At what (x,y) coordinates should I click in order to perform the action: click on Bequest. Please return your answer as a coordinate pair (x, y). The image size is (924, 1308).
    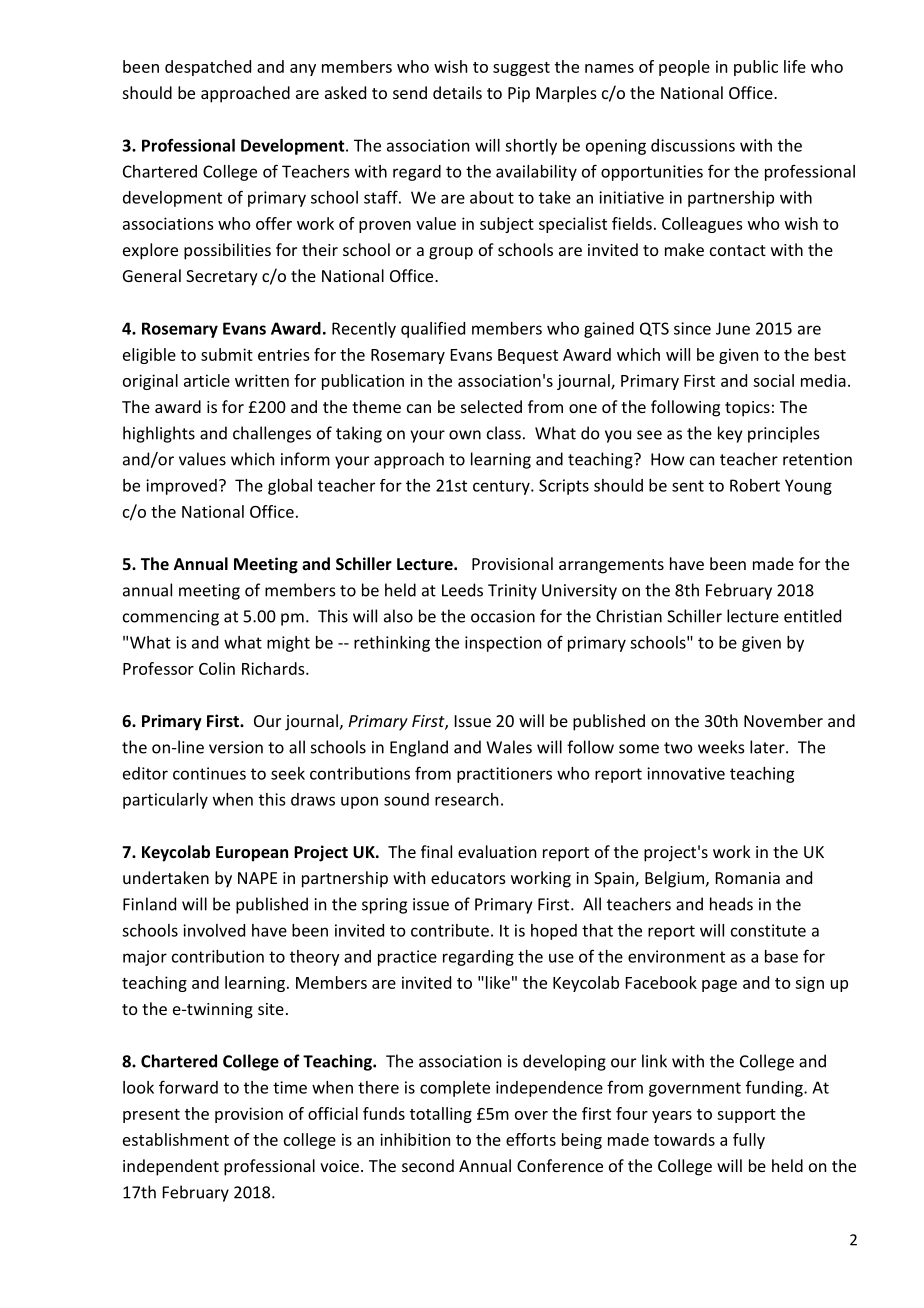
    Looking at the image, I should click on (528, 356).
